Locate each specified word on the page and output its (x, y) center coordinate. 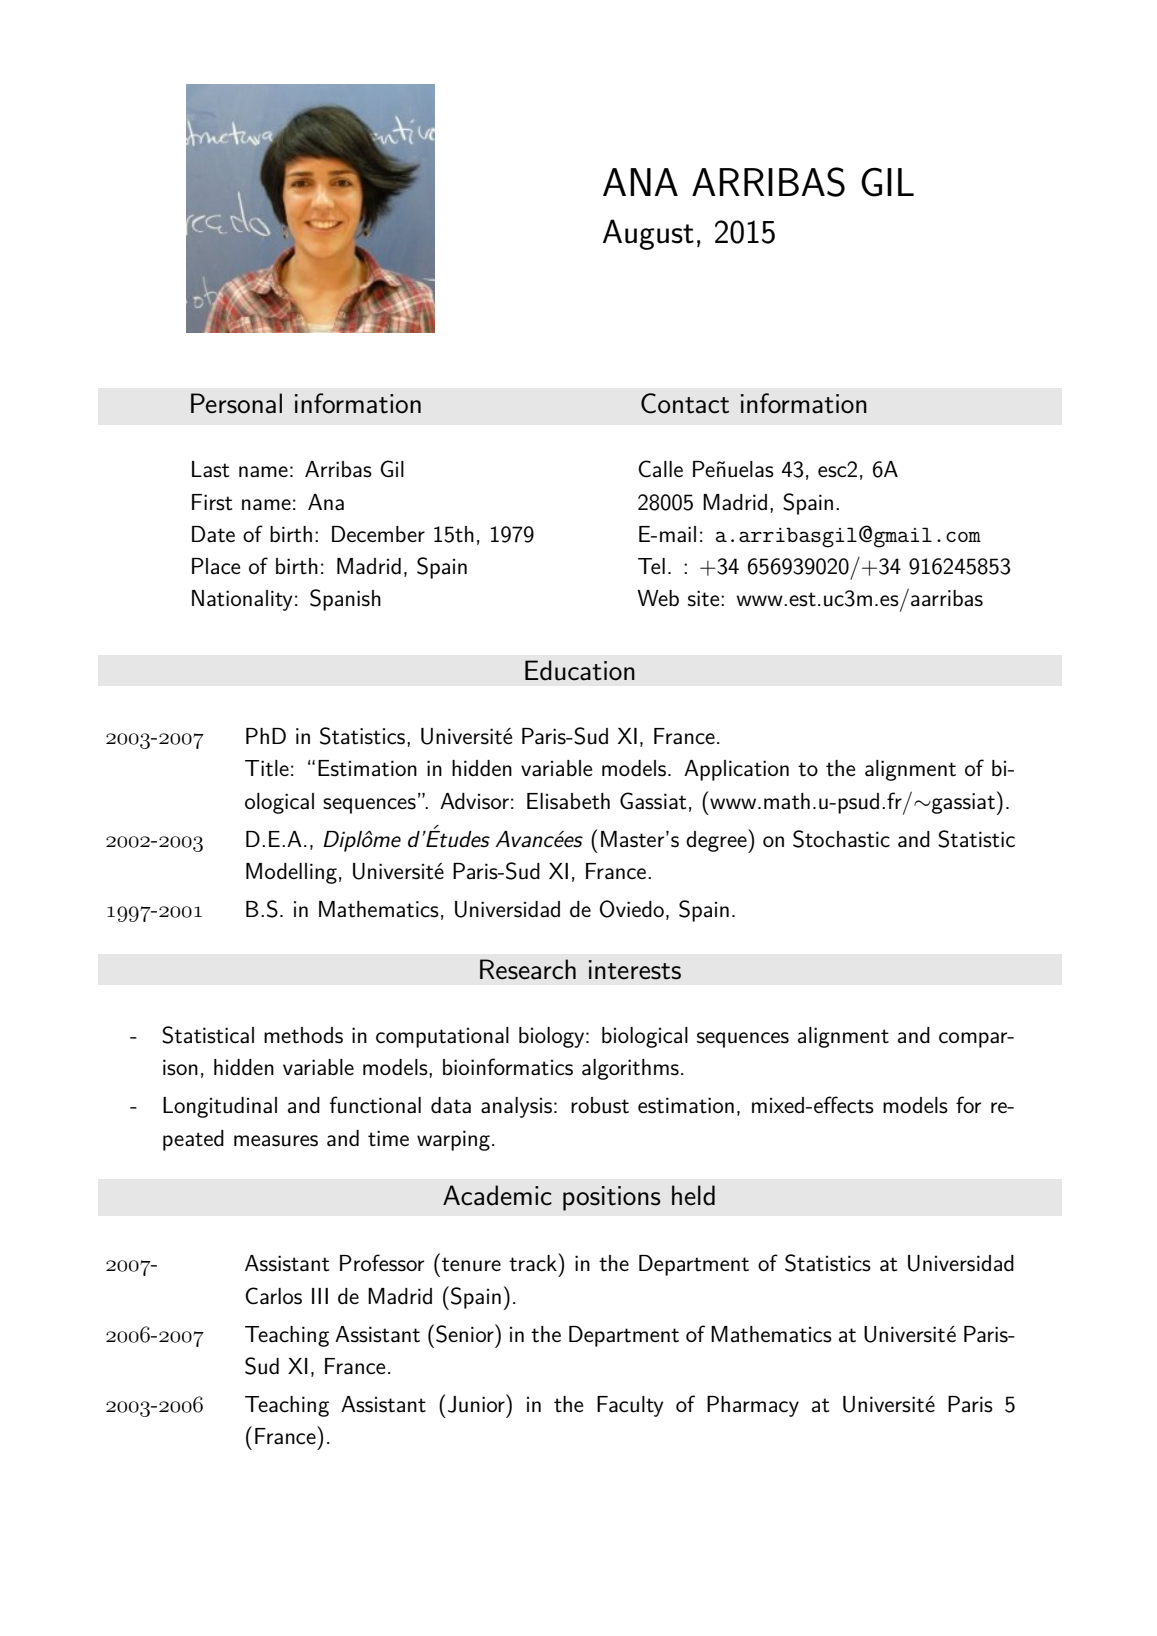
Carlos (273, 1296)
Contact (685, 403)
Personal (236, 403)
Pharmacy (753, 1406)
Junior (477, 1403)
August (648, 234)
